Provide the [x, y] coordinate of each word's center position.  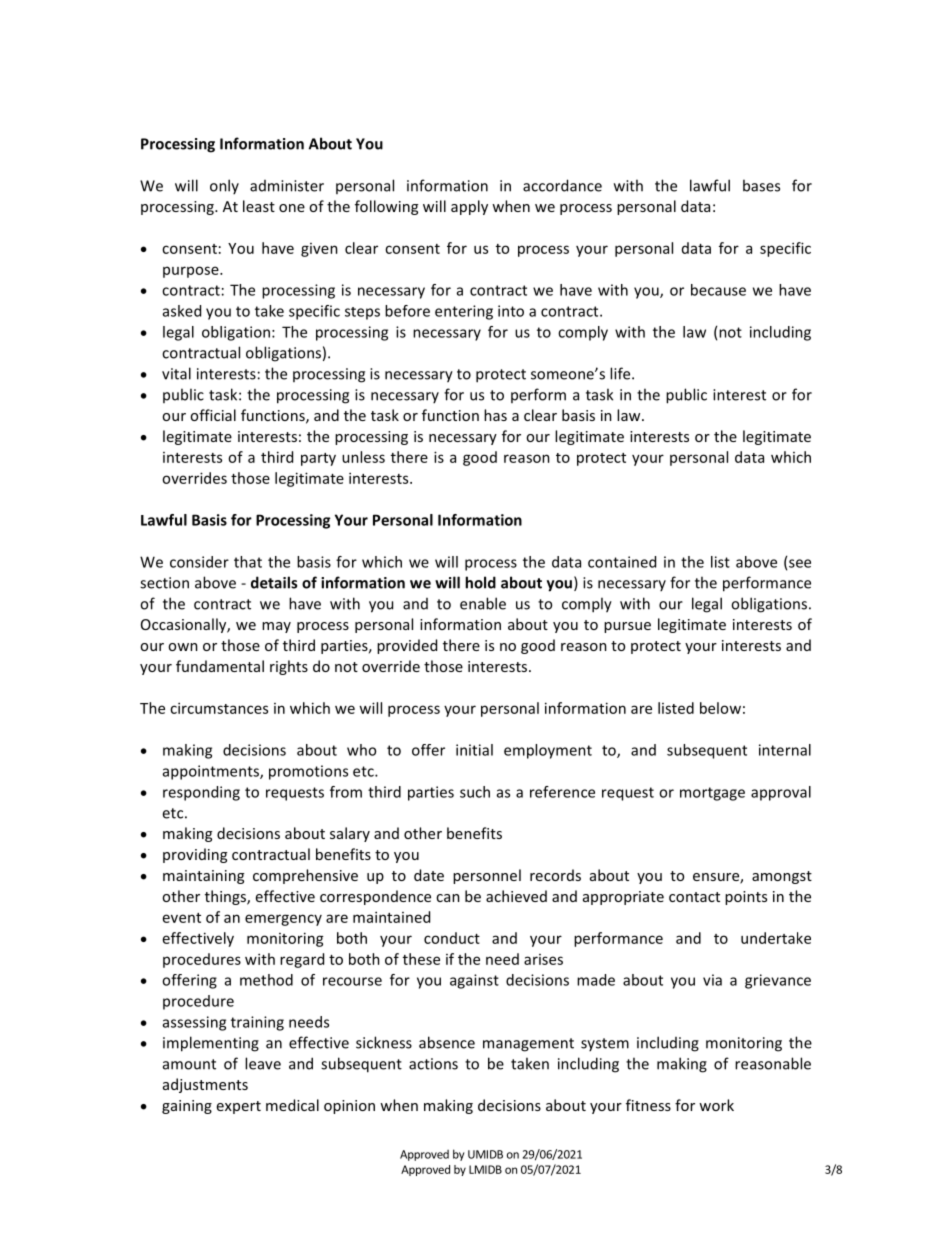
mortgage [712, 794]
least [259, 206]
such [475, 792]
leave [263, 1063]
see [800, 563]
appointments [212, 772]
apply [469, 207]
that [248, 562]
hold [480, 582]
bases [761, 185]
